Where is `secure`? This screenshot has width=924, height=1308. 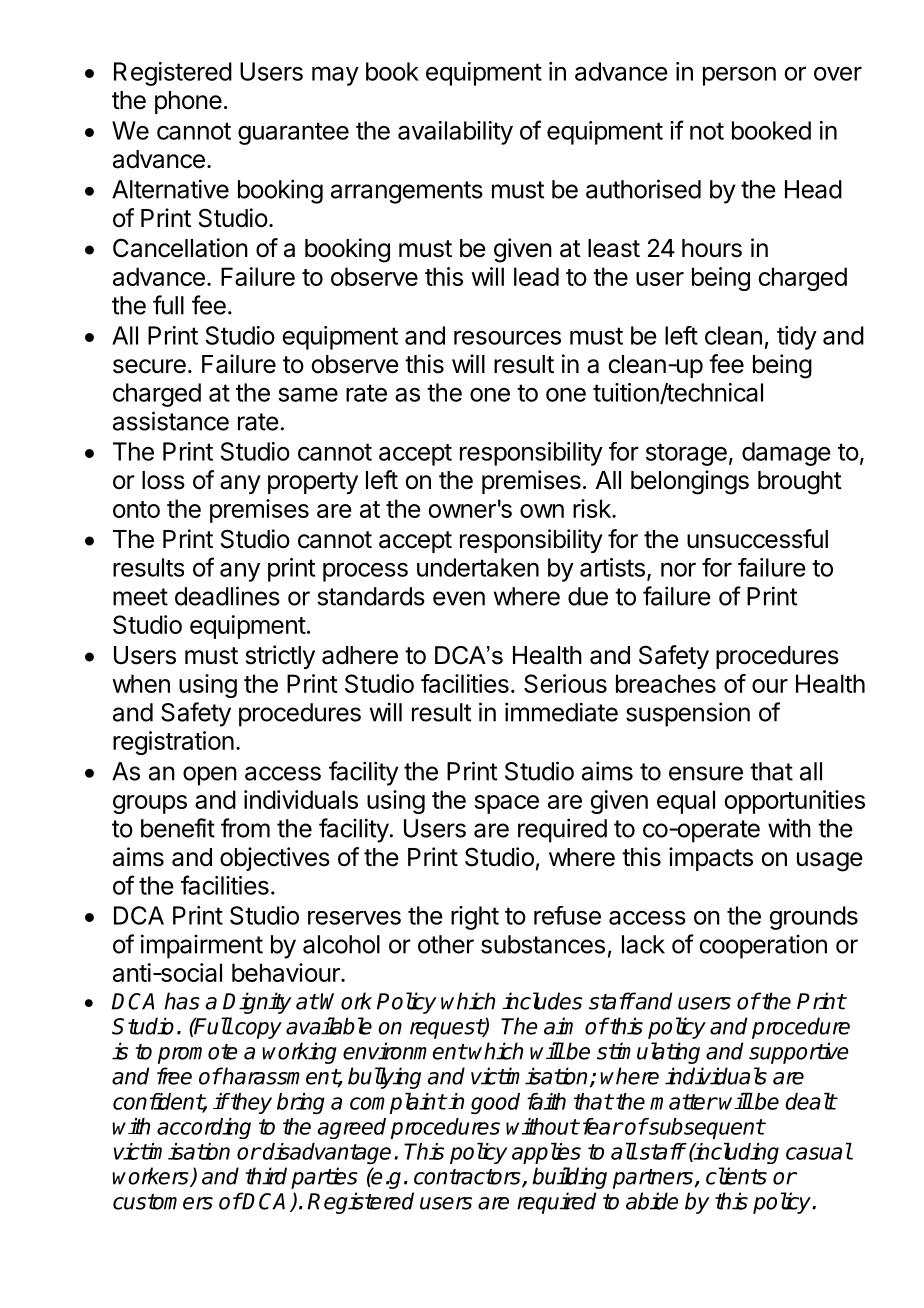 secure is located at coordinates (149, 366).
